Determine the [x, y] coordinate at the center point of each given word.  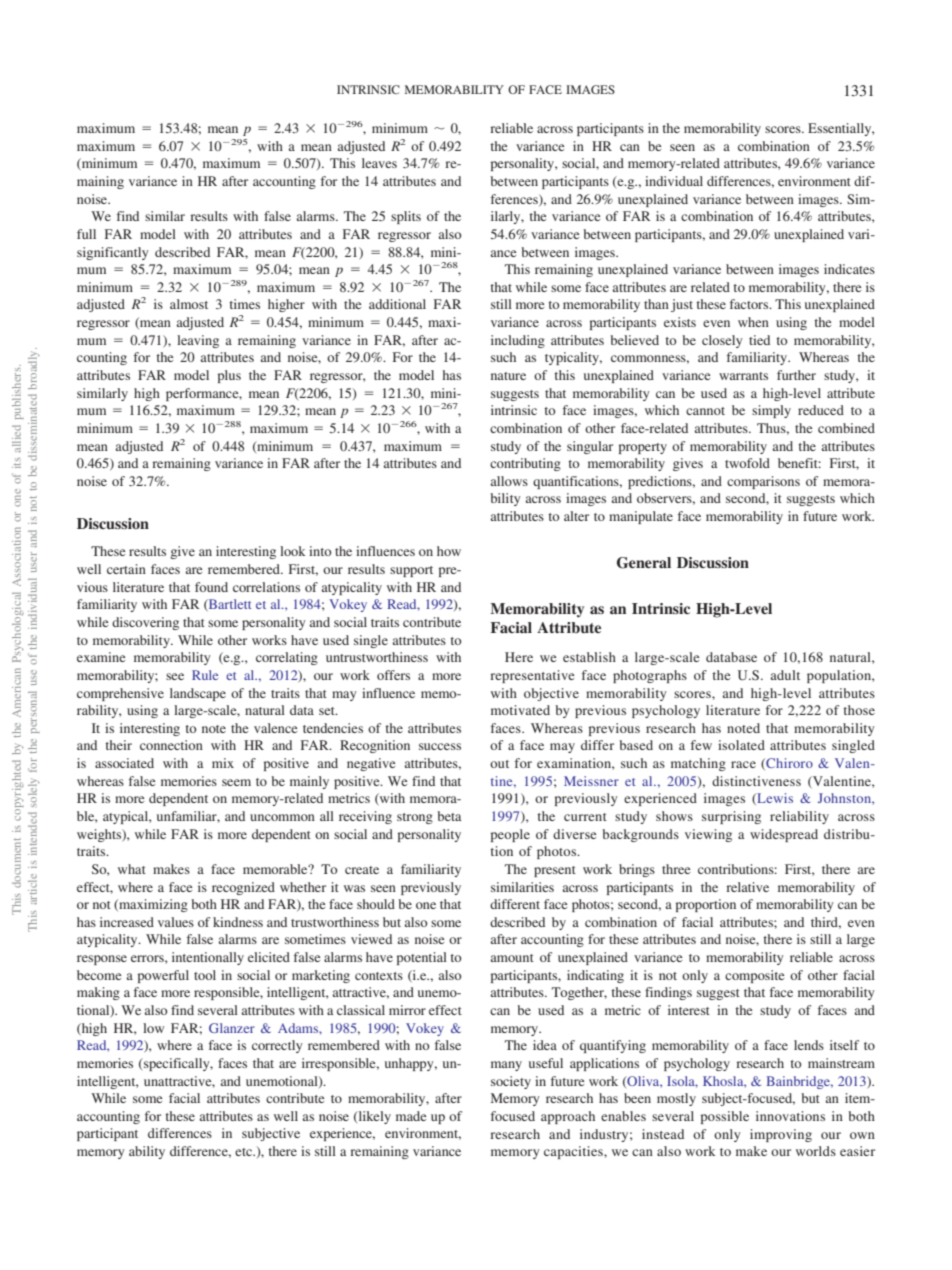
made [411, 1116]
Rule [205, 675]
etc [244, 1152]
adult [785, 675]
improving [781, 1135]
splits [406, 217]
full [86, 234]
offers [393, 675]
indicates [849, 269]
